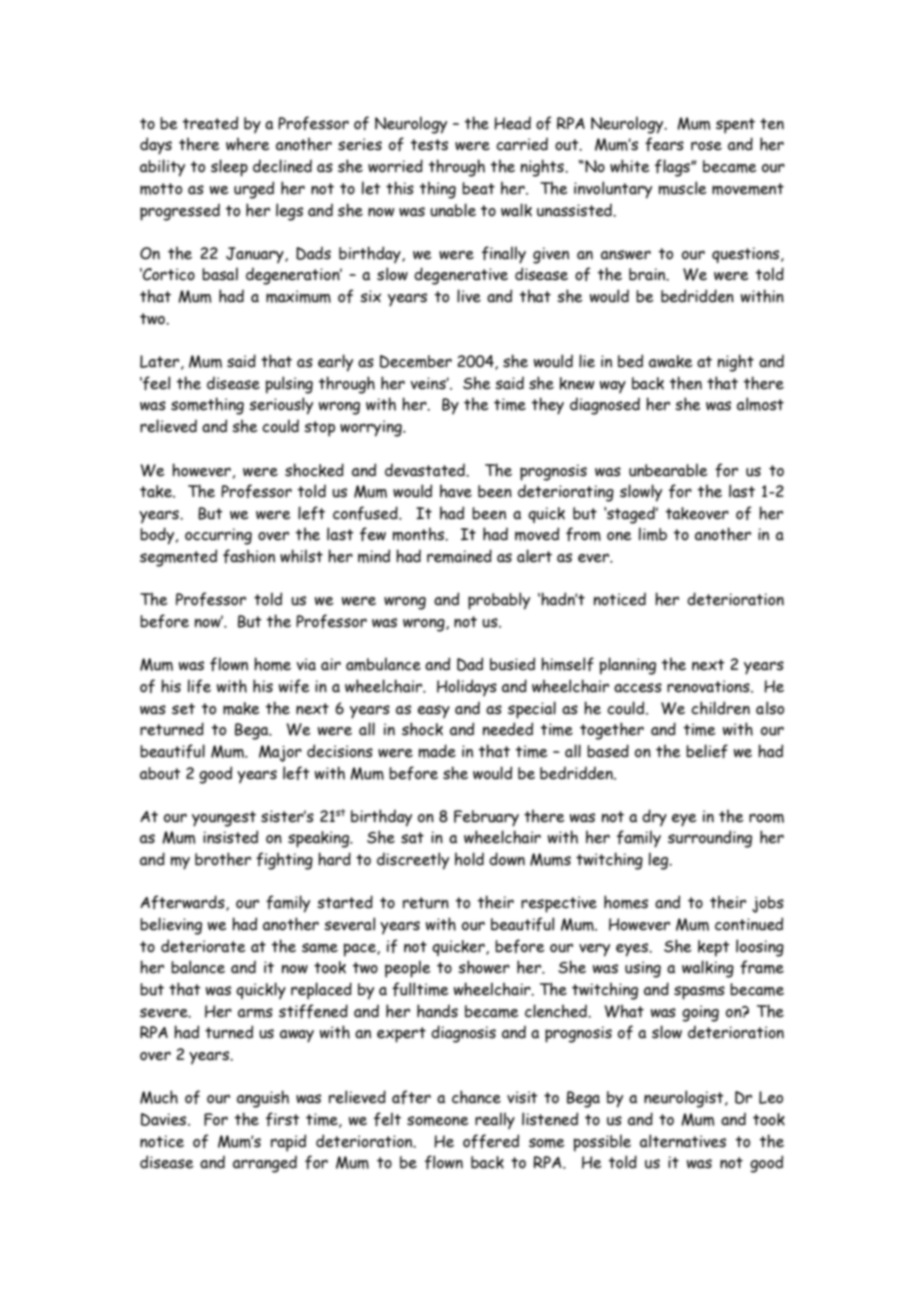  I want to click on rose, so click(706, 146).
